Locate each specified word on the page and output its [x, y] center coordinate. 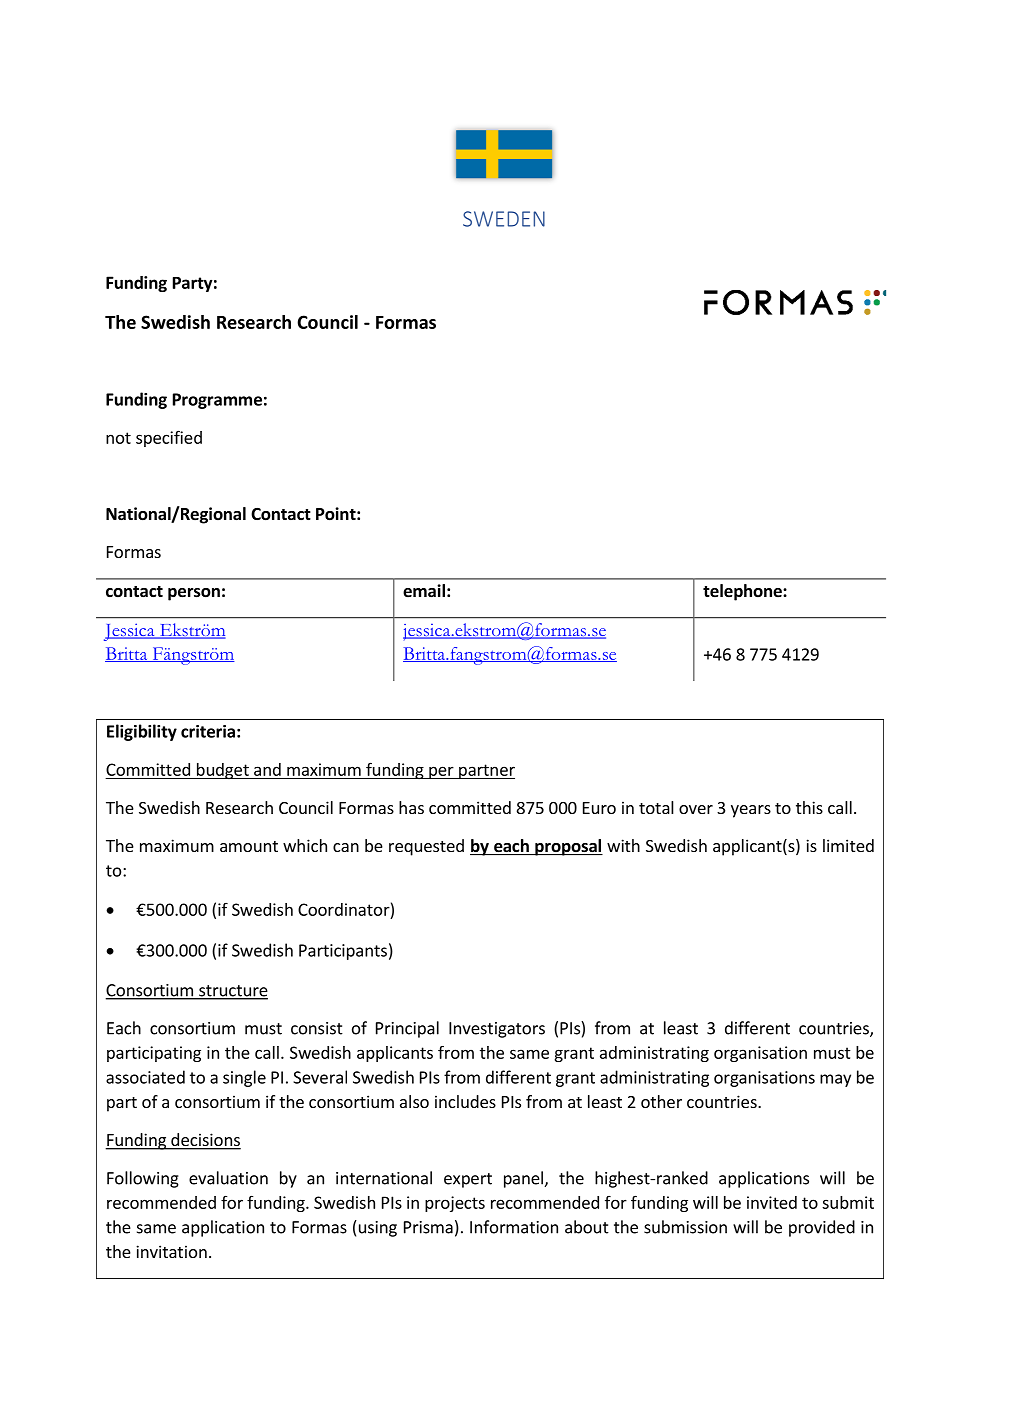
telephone [743, 592]
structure [232, 992]
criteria [208, 731]
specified [169, 438]
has [411, 807]
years [751, 811]
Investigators [497, 1030]
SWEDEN [504, 219]
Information [514, 1227]
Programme [217, 401]
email [424, 591]
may [835, 1080]
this [809, 807]
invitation [171, 1251]
